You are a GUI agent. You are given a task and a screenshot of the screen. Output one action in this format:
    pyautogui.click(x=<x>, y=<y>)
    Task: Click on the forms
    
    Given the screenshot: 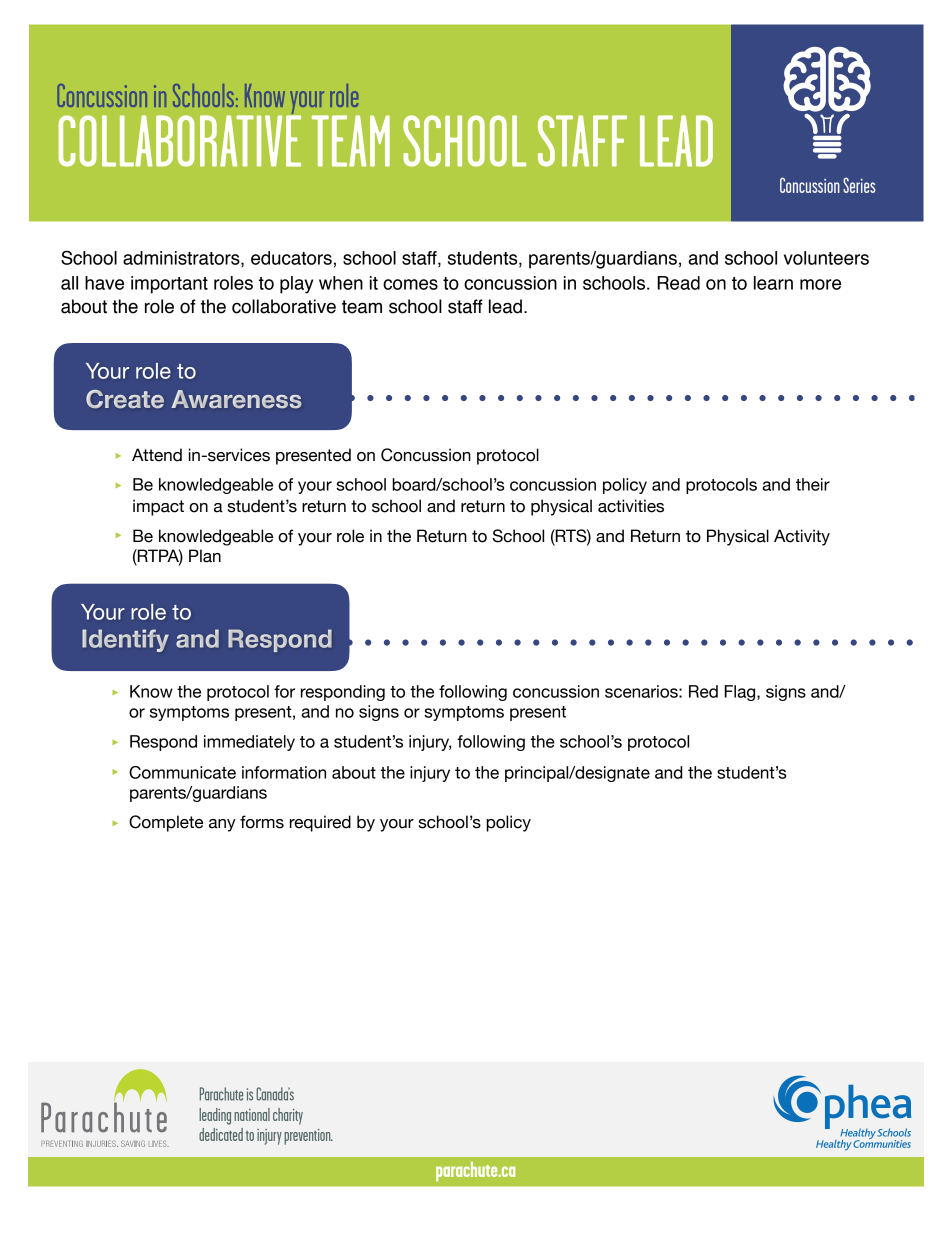 What is the action you would take?
    pyautogui.click(x=262, y=822)
